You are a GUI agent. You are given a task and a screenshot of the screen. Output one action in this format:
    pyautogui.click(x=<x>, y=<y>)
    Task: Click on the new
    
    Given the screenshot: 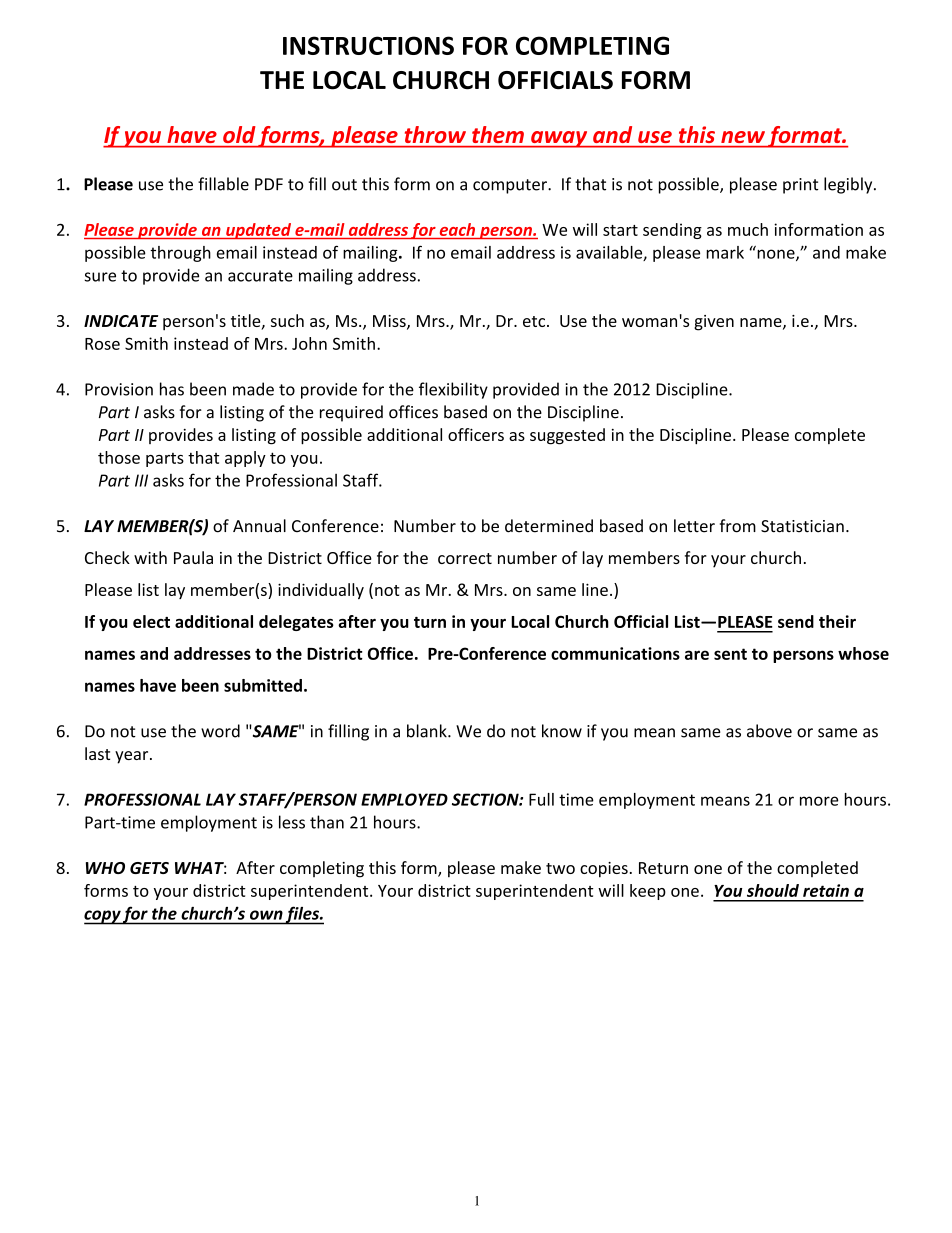 What is the action you would take?
    pyautogui.click(x=743, y=137)
